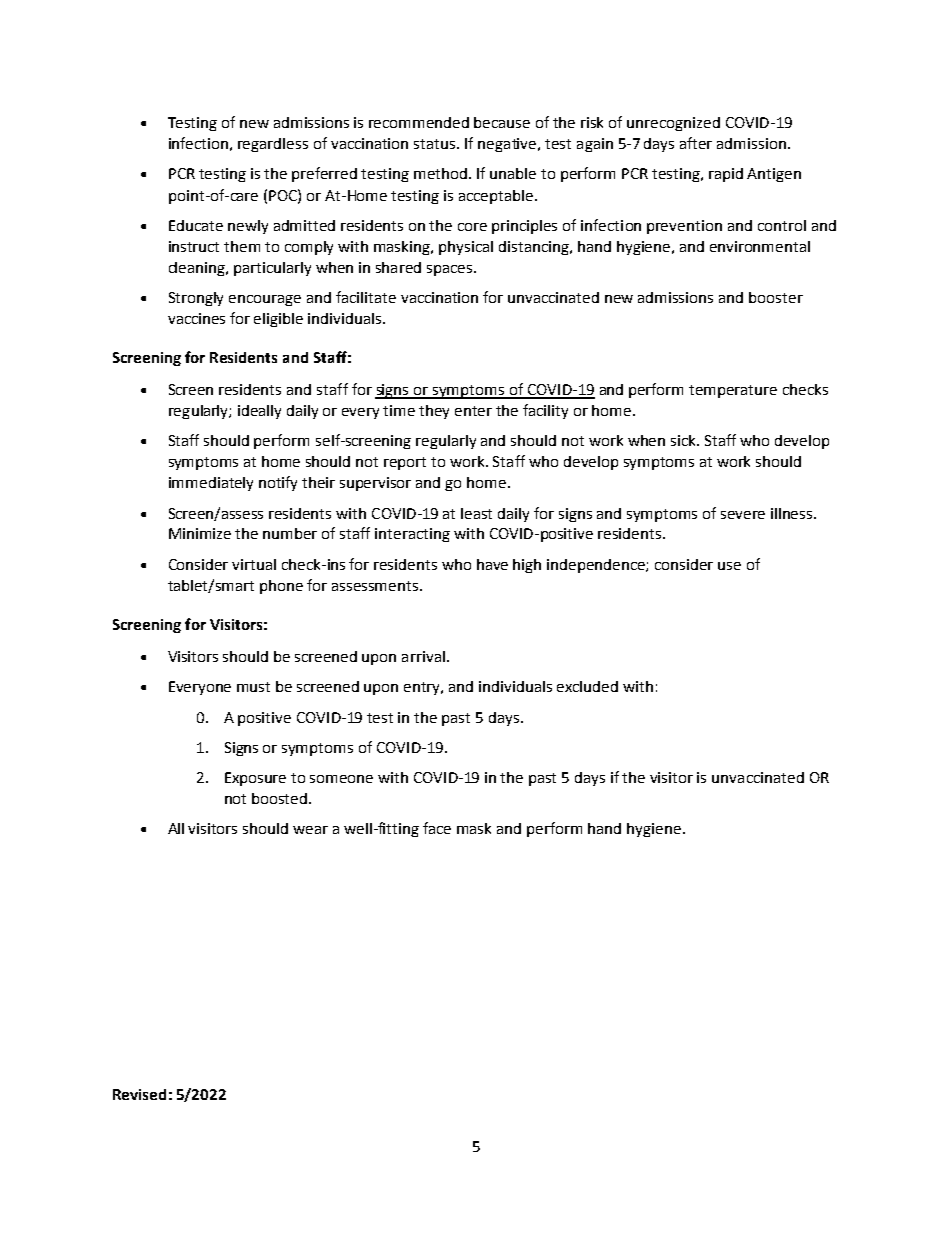  What do you see at coordinates (437, 828) in the page?
I see `face` at bounding box center [437, 828].
